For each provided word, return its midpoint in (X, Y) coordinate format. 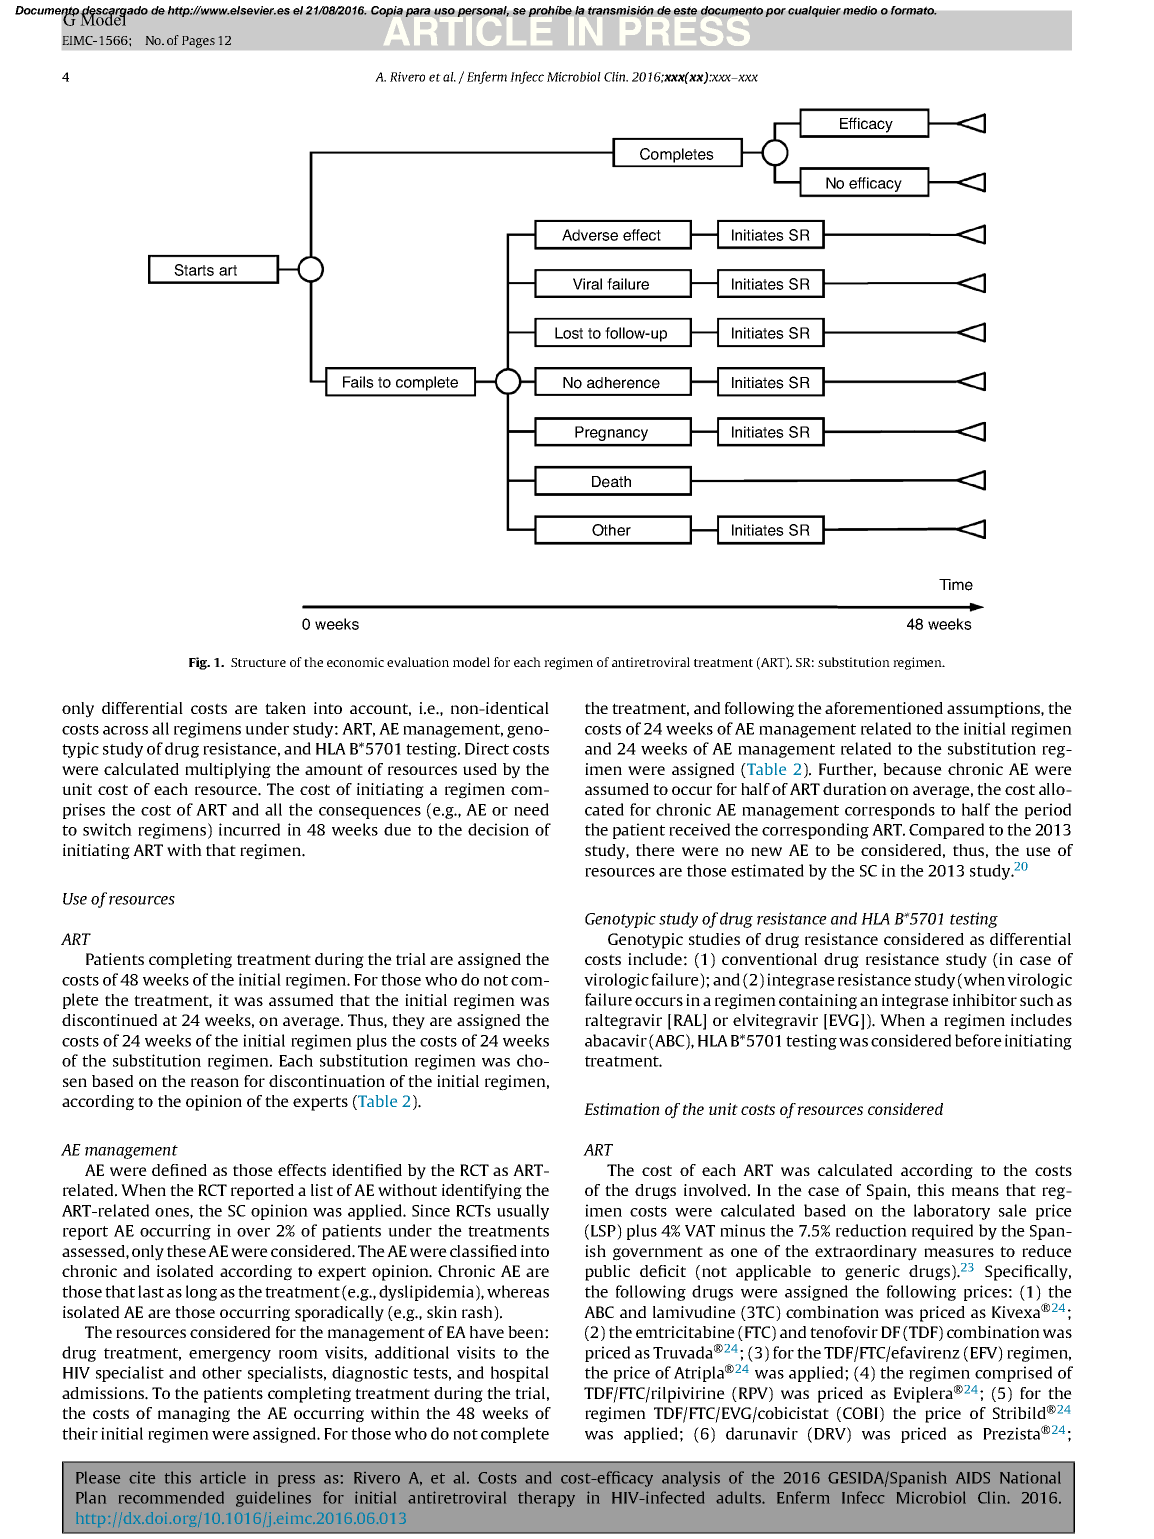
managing (194, 1415)
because (912, 769)
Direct (487, 748)
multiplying (228, 771)
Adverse (590, 235)
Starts (194, 270)
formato (914, 10)
